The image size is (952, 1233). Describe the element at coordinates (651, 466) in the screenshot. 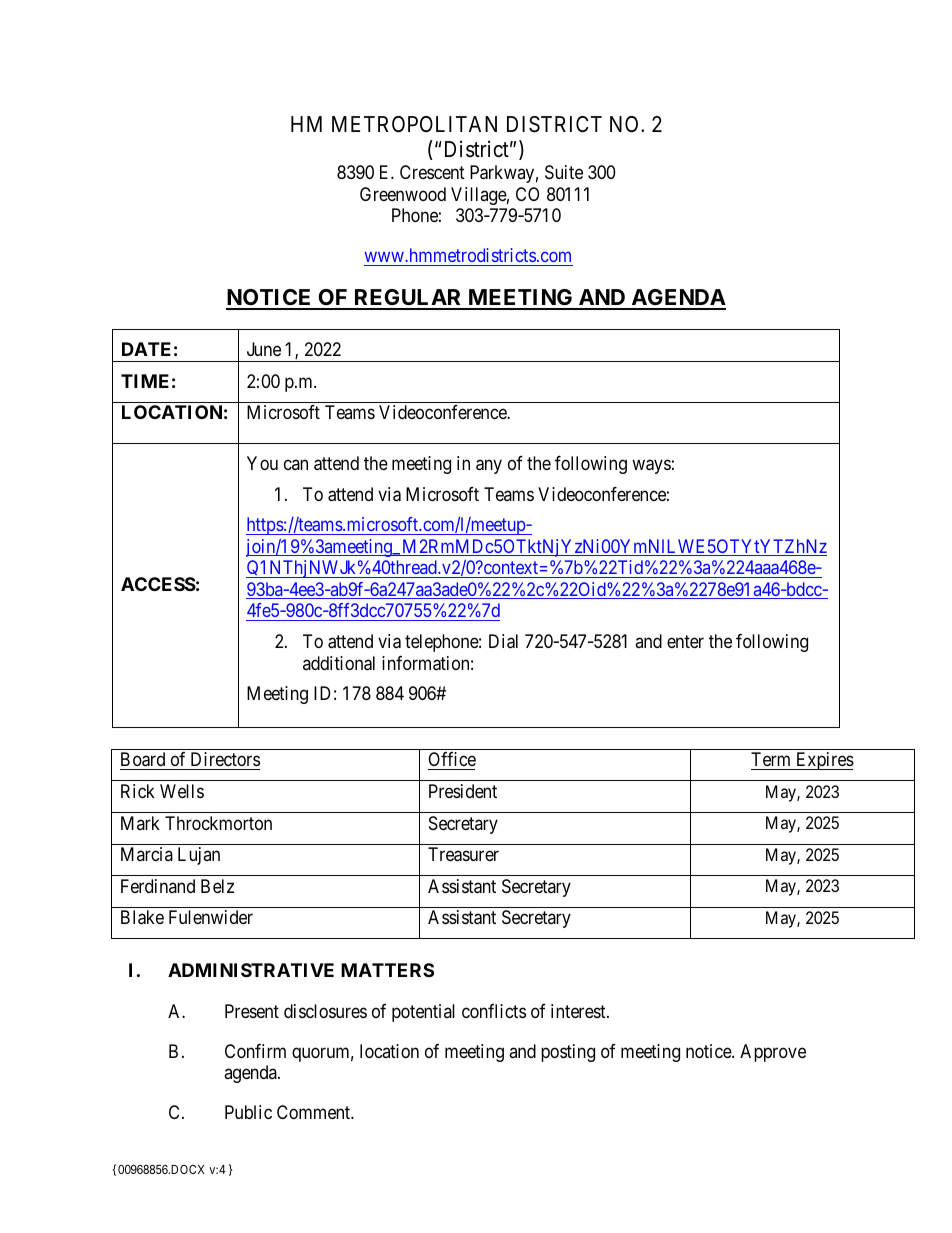

I see `ways` at that location.
